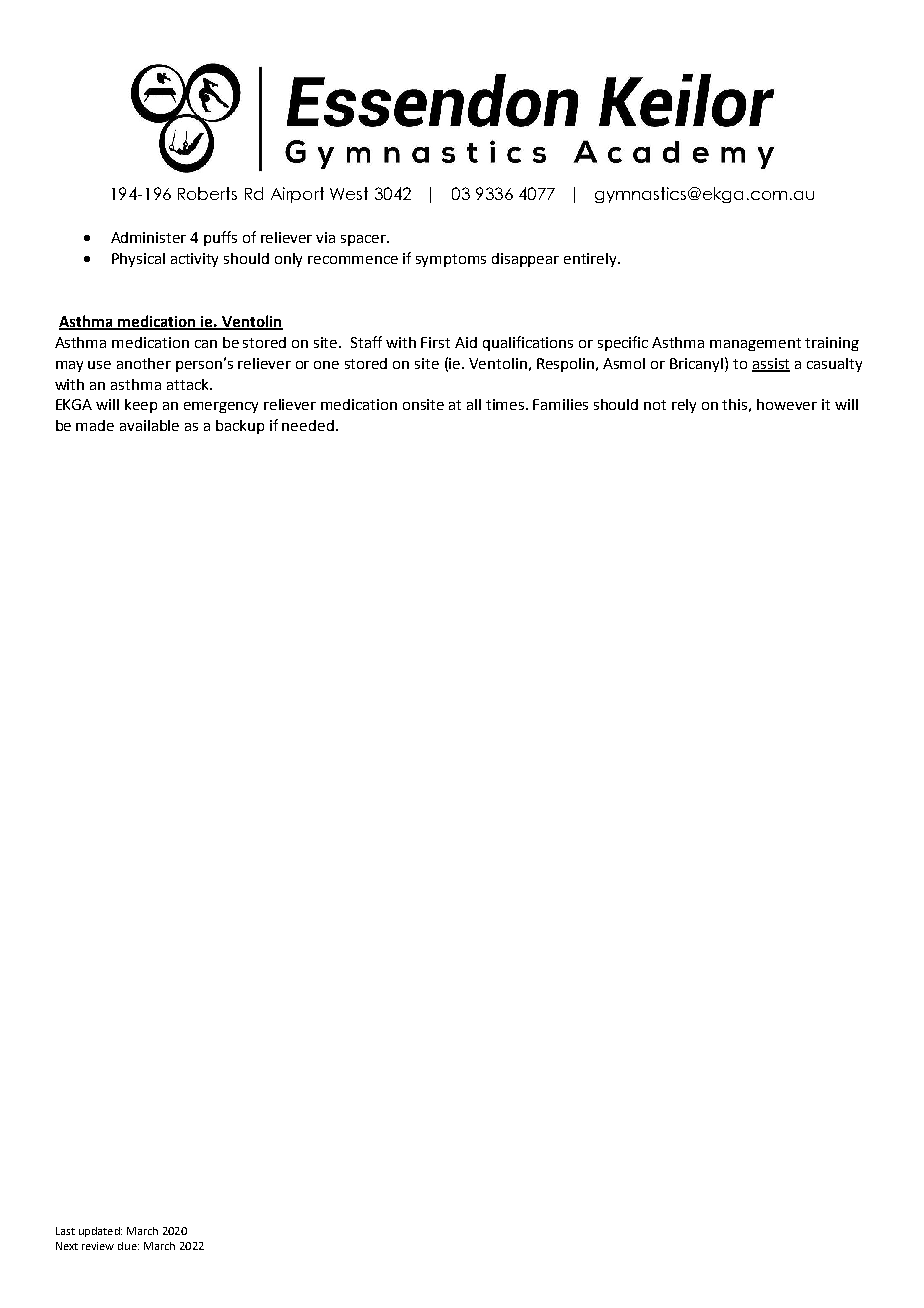 The image size is (924, 1308). I want to click on needed, so click(308, 425).
